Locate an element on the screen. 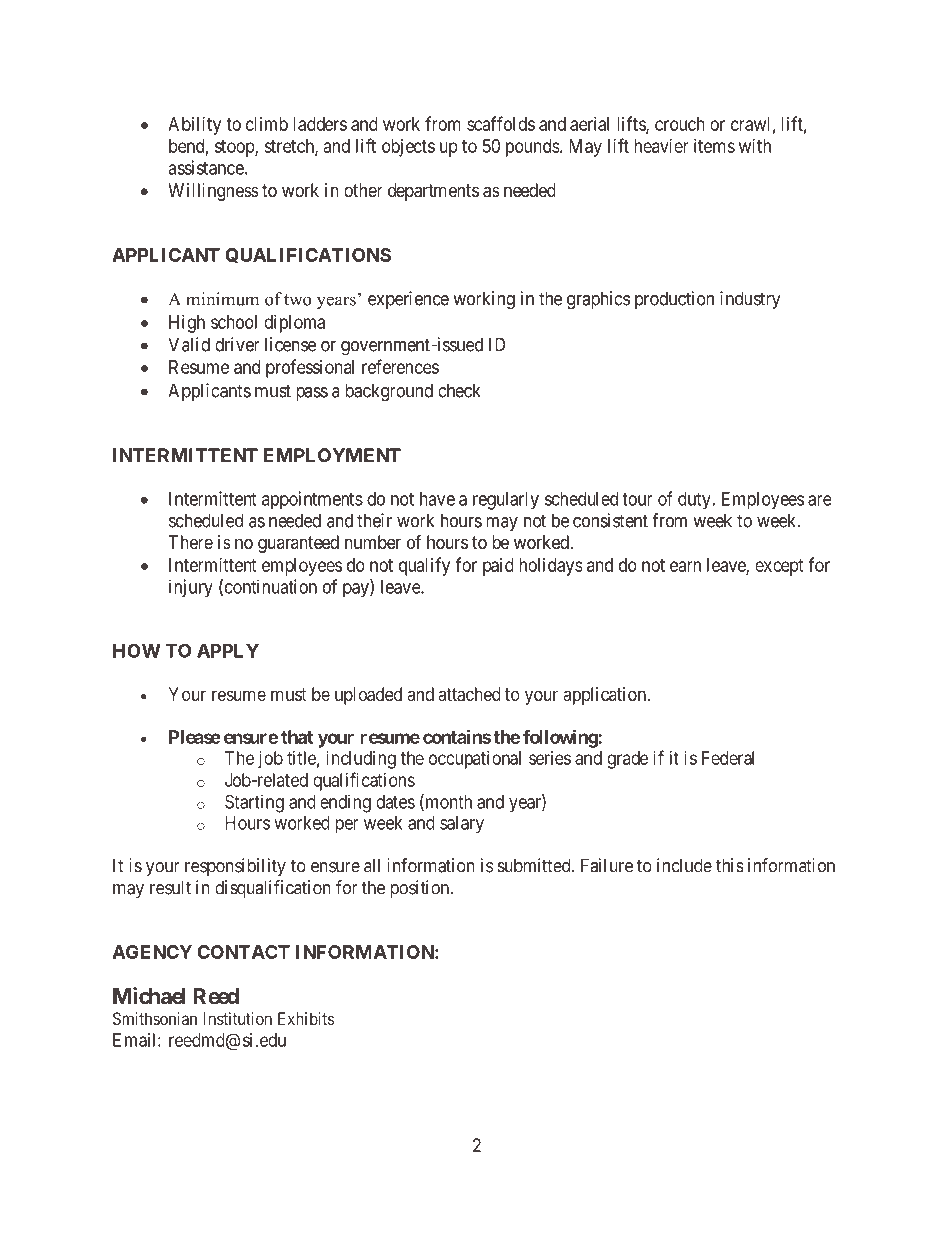  duty is located at coordinates (694, 501).
